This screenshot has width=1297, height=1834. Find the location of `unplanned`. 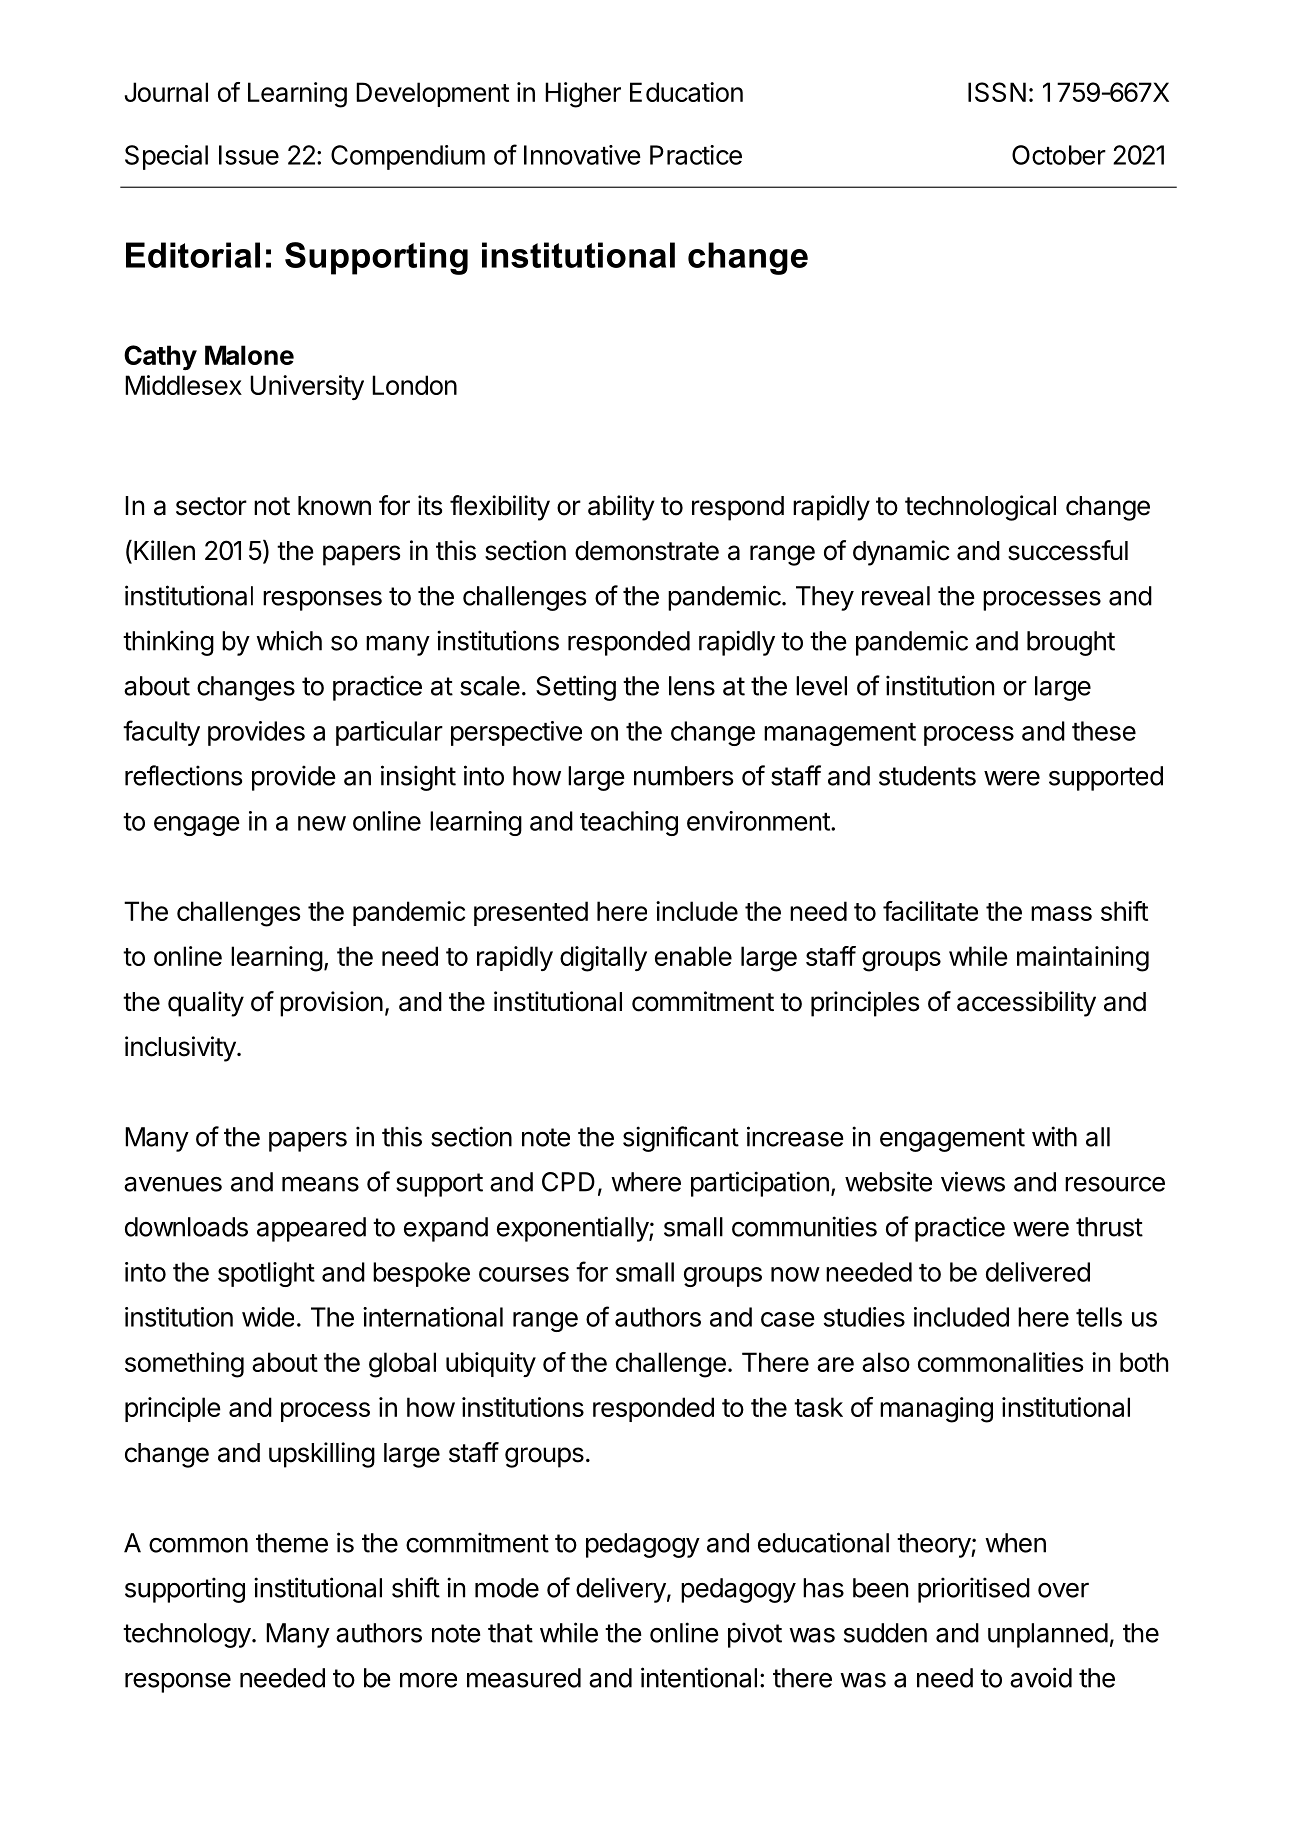

unplanned is located at coordinates (1048, 1635).
